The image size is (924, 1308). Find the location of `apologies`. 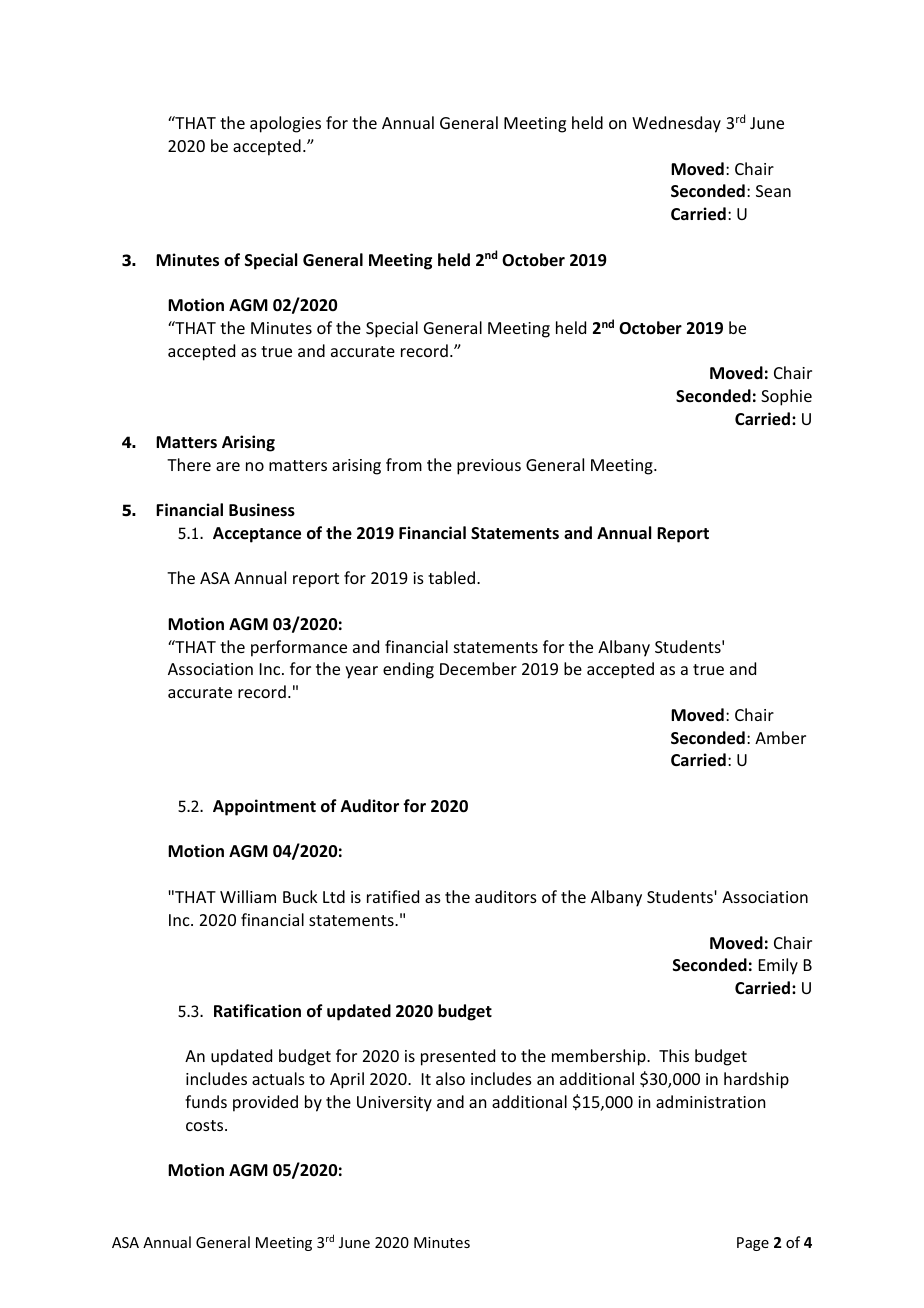

apologies is located at coordinates (285, 124).
